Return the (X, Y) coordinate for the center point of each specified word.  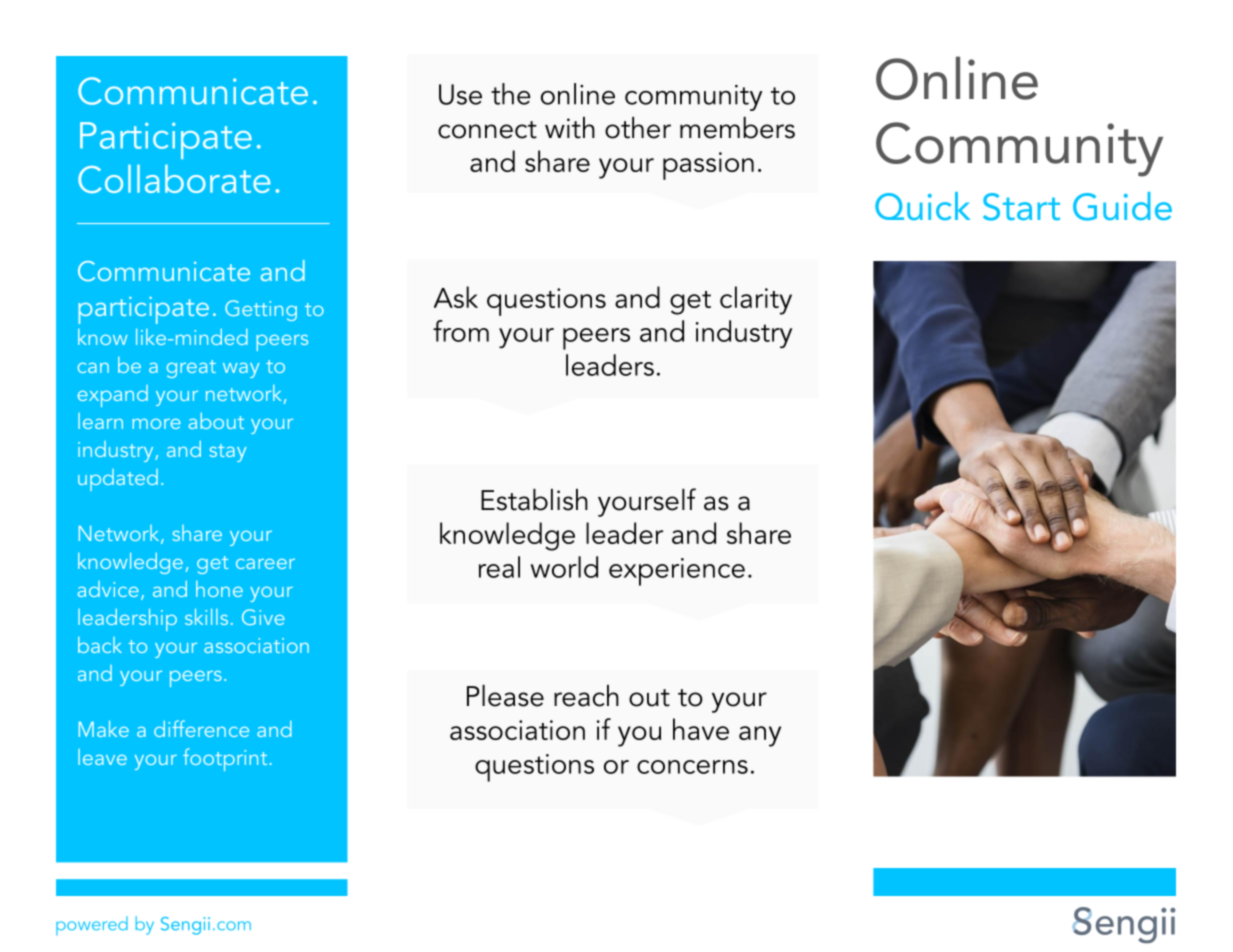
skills (206, 616)
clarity (756, 300)
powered (92, 925)
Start (1021, 207)
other (638, 128)
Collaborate (174, 178)
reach (586, 696)
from (461, 331)
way (241, 370)
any (760, 736)
